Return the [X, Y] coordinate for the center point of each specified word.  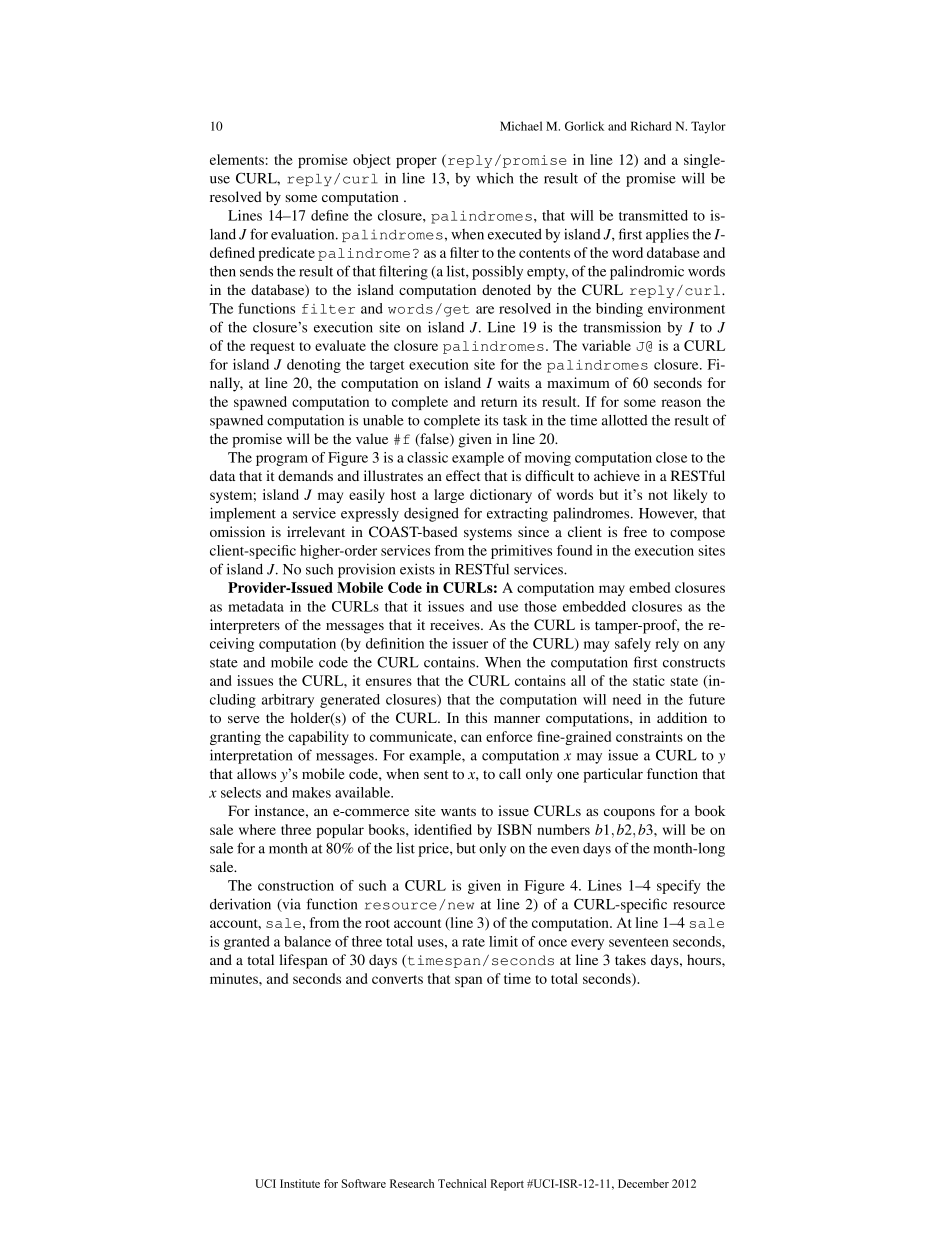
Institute [300, 1183]
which [495, 178]
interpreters [245, 626]
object [372, 161]
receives [456, 624]
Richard [651, 126]
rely [667, 645]
